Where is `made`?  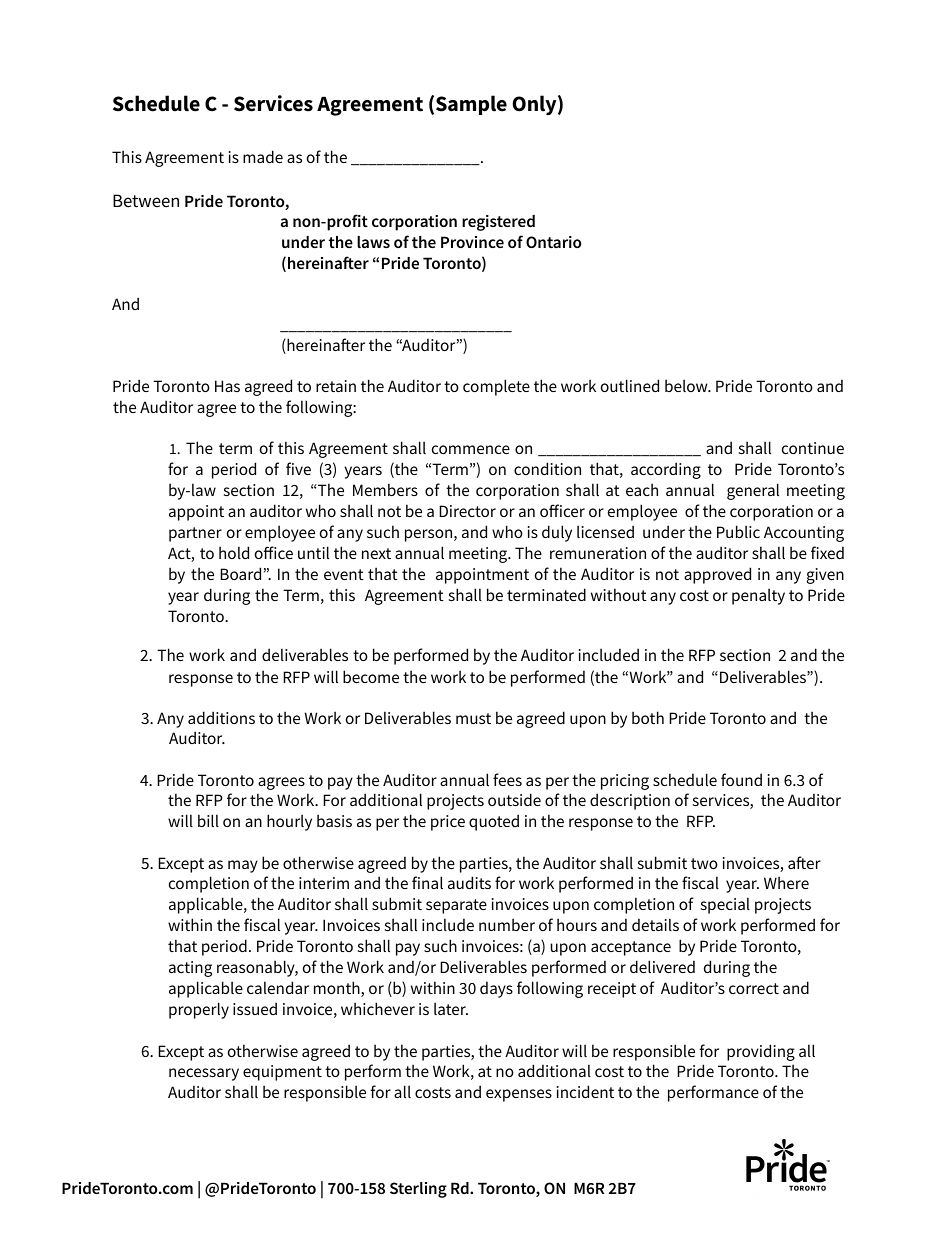 made is located at coordinates (263, 156).
